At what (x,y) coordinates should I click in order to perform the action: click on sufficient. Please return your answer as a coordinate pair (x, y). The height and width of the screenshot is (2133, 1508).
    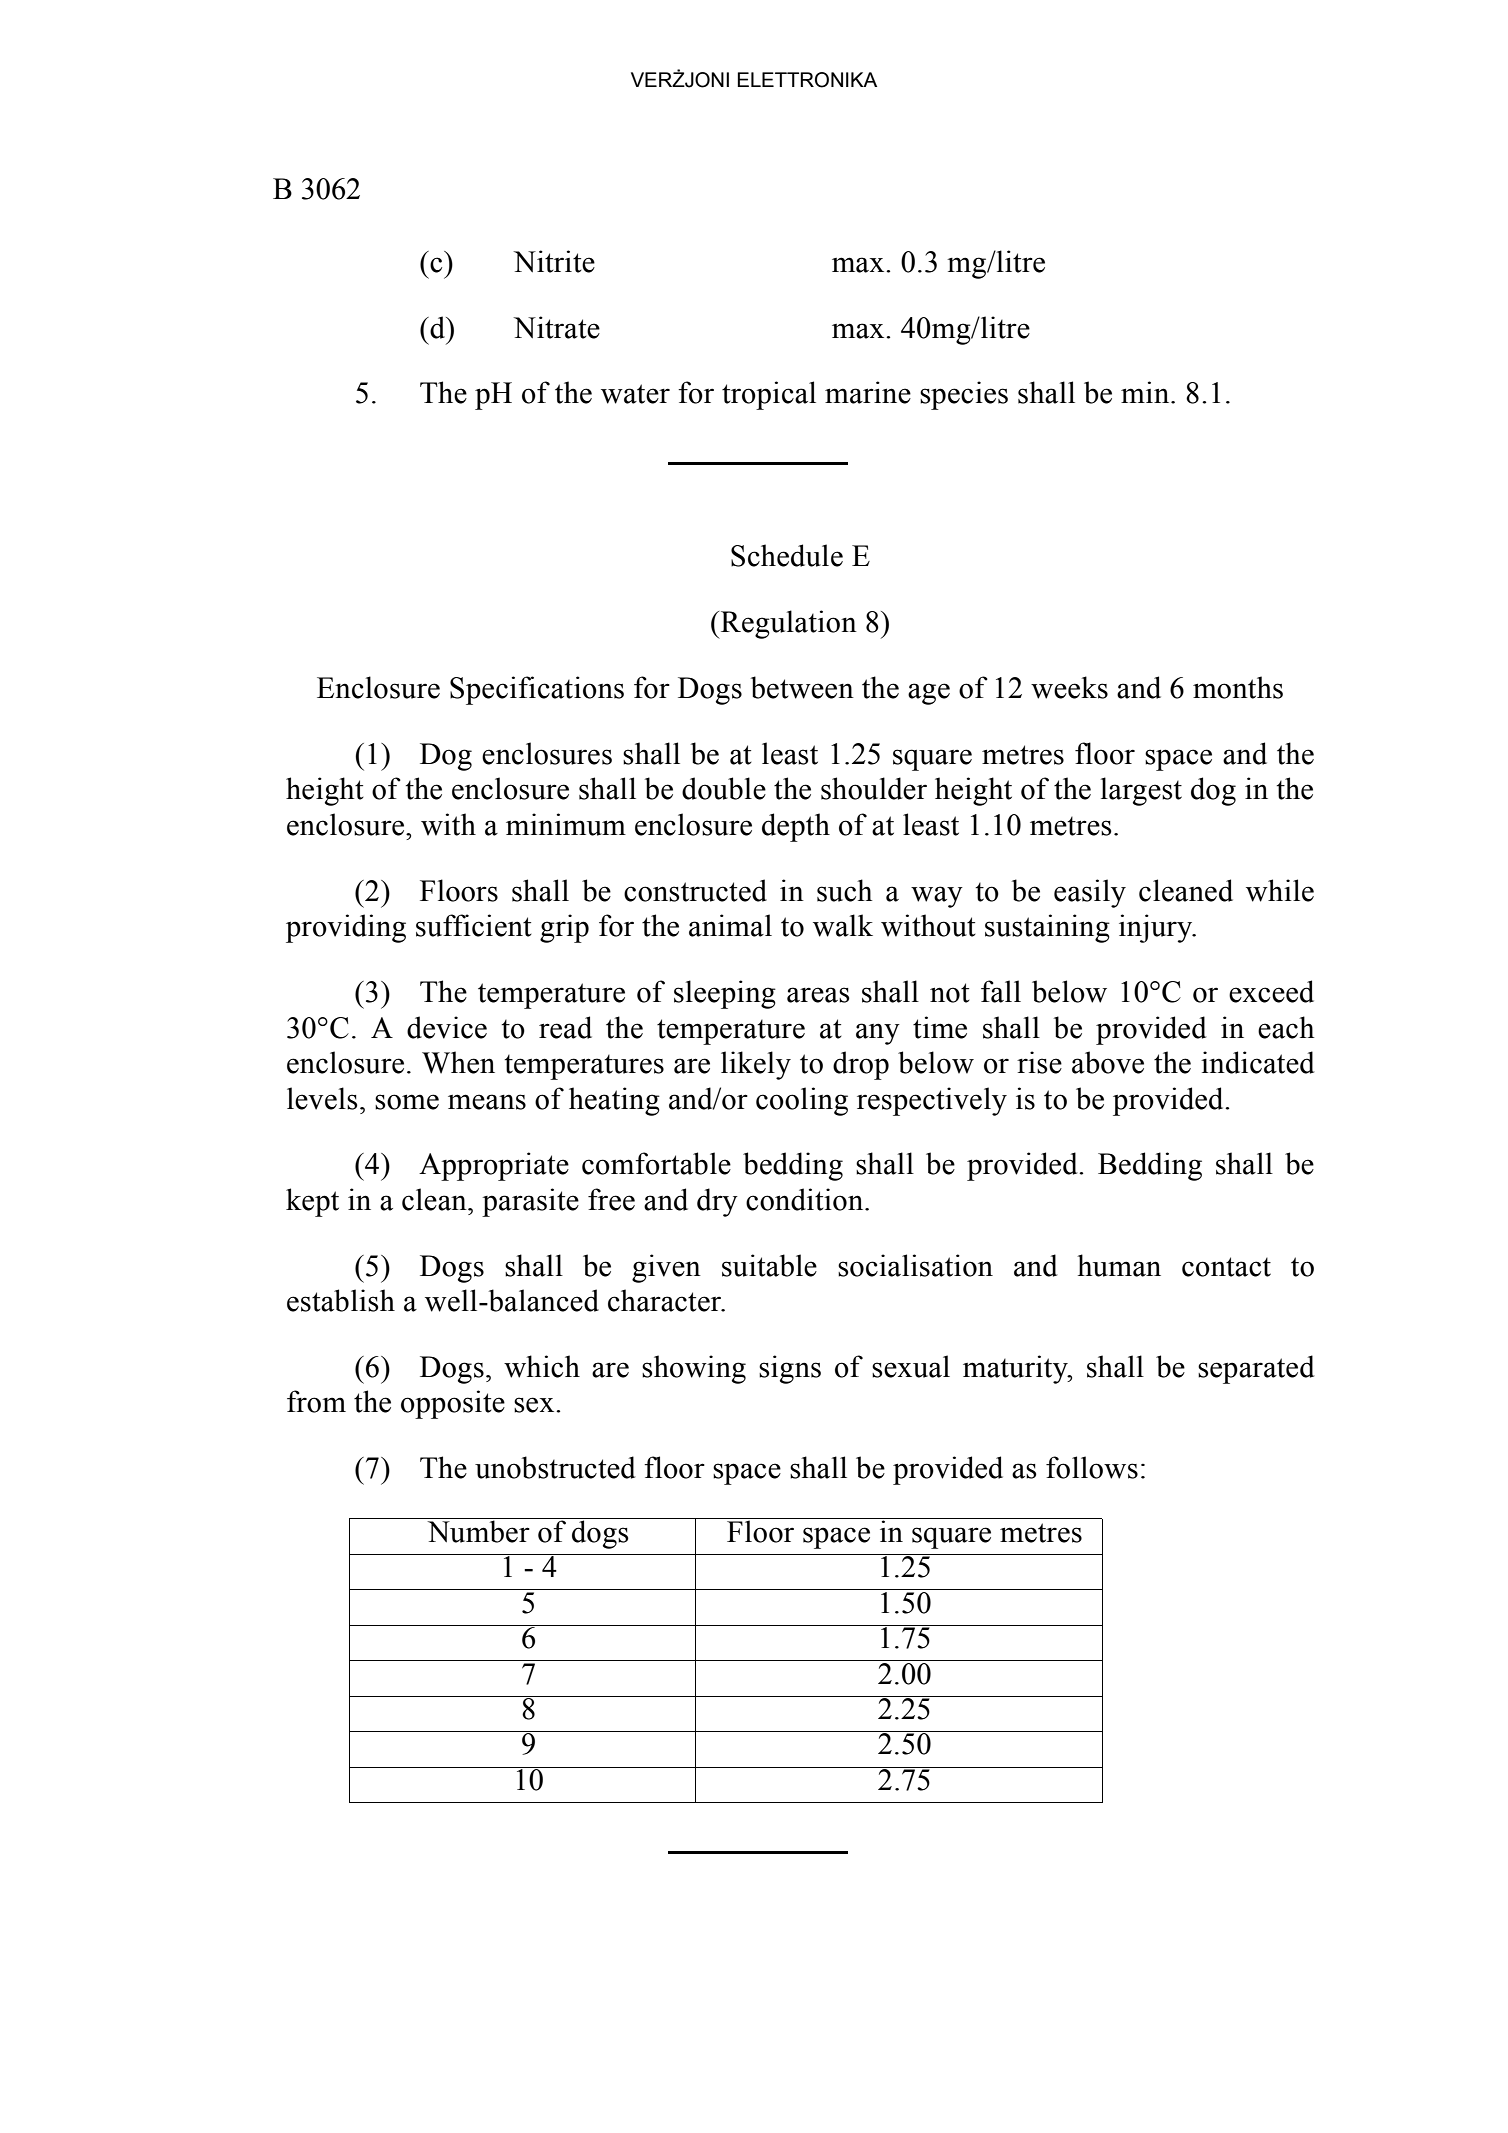
    Looking at the image, I should click on (474, 925).
